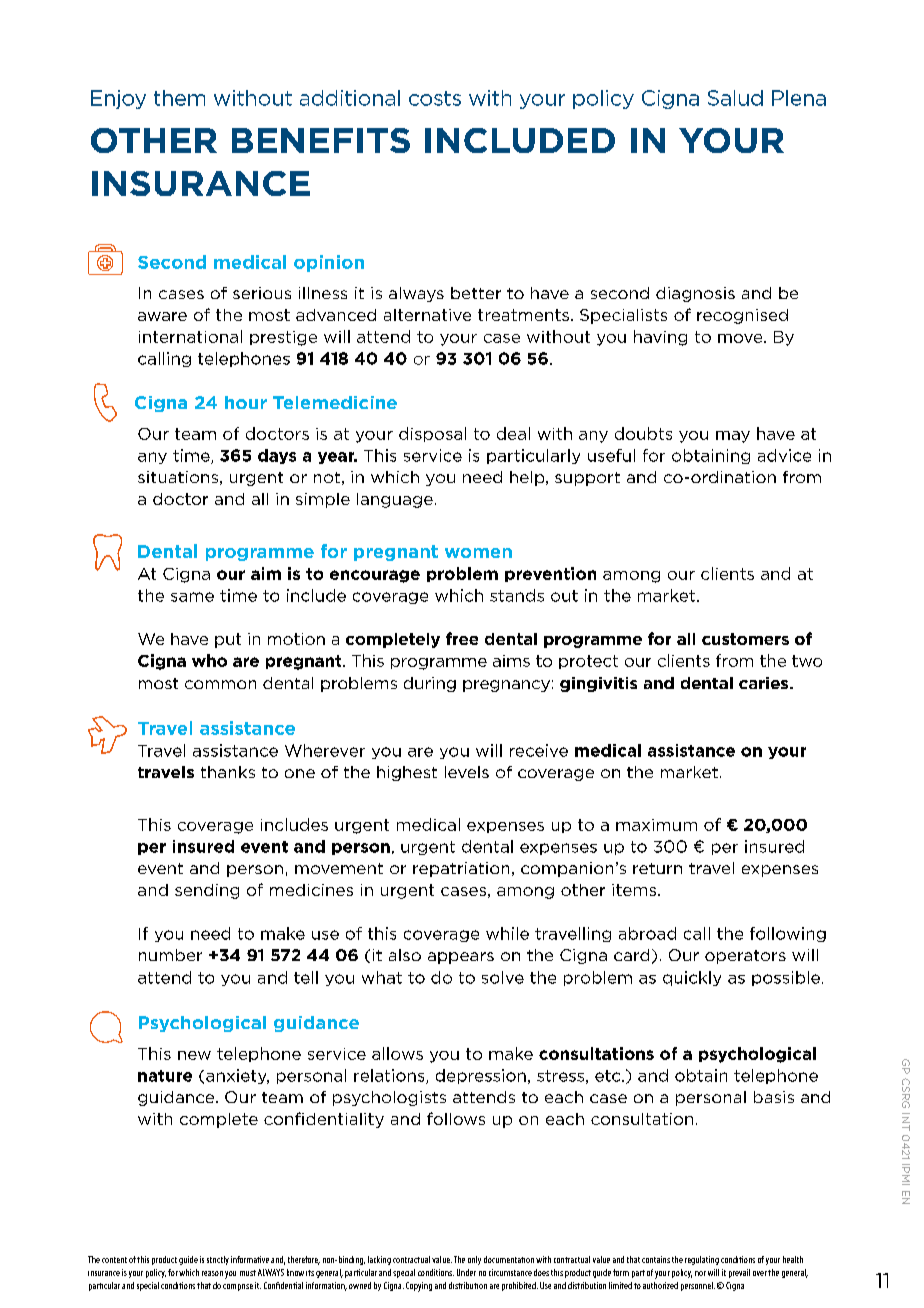 This screenshot has height=1308, width=924. What do you see at coordinates (435, 98) in the screenshot?
I see `costs` at bounding box center [435, 98].
